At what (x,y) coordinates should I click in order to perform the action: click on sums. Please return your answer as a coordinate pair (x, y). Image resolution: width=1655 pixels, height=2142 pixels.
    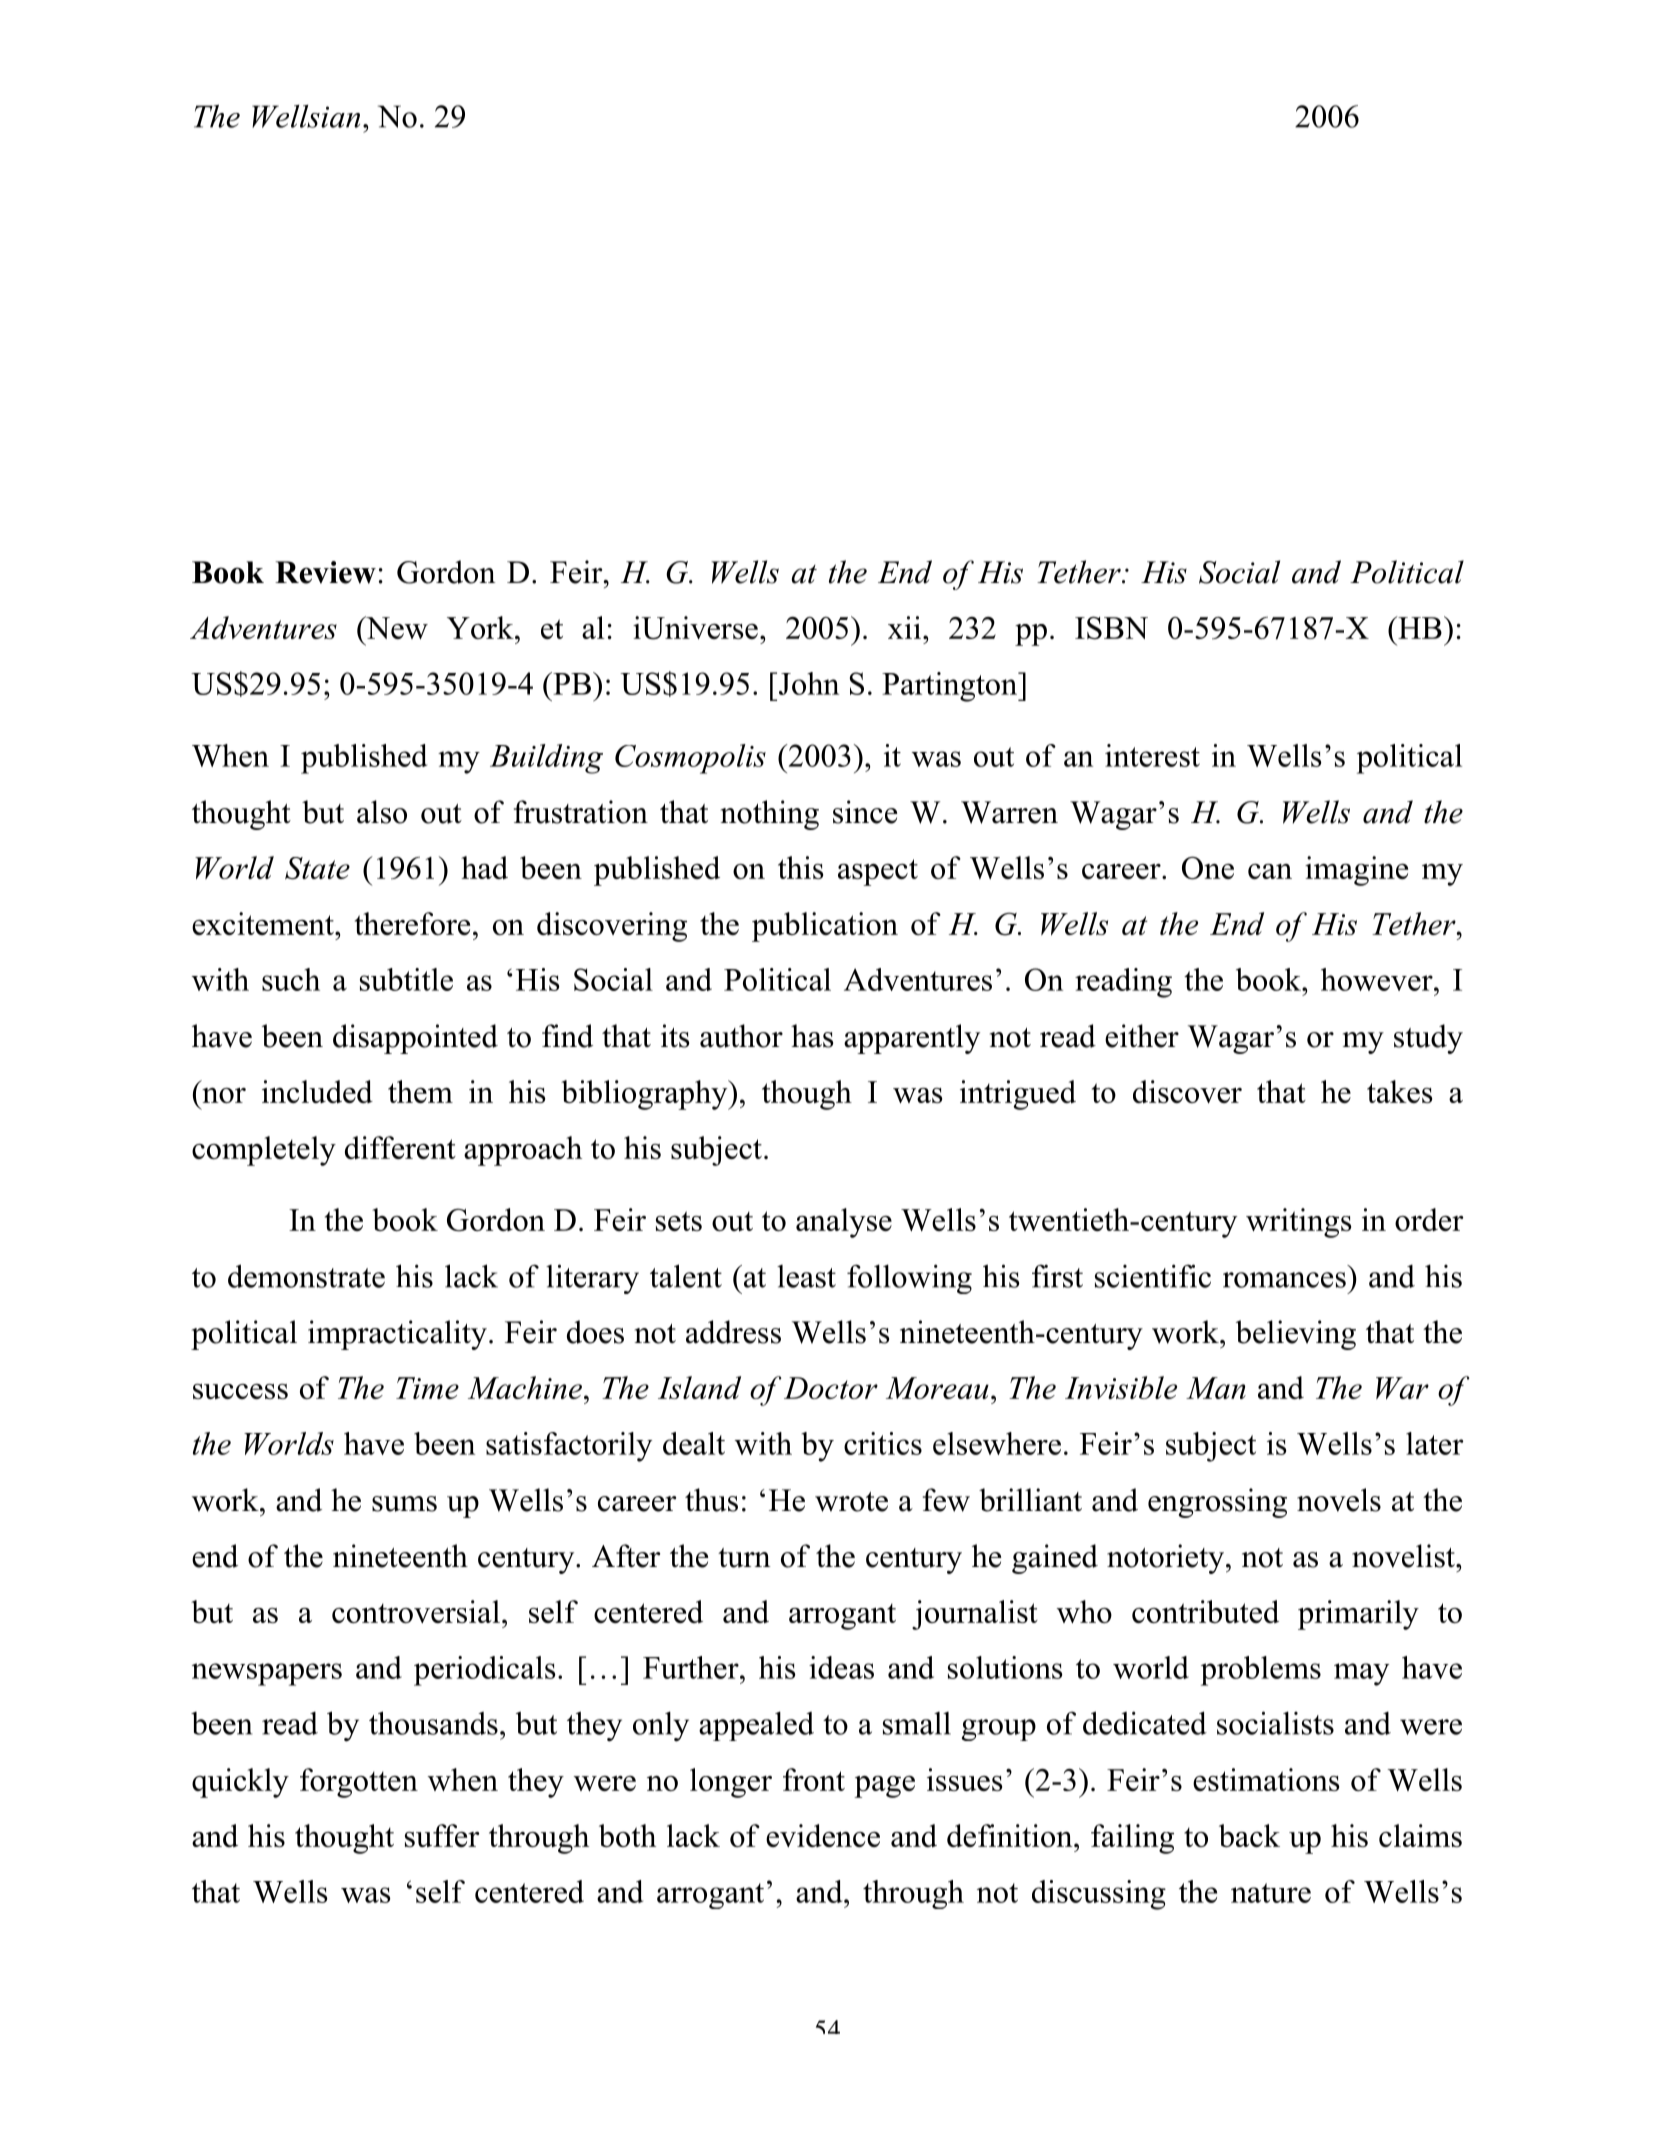
    Looking at the image, I should click on (404, 1504).
